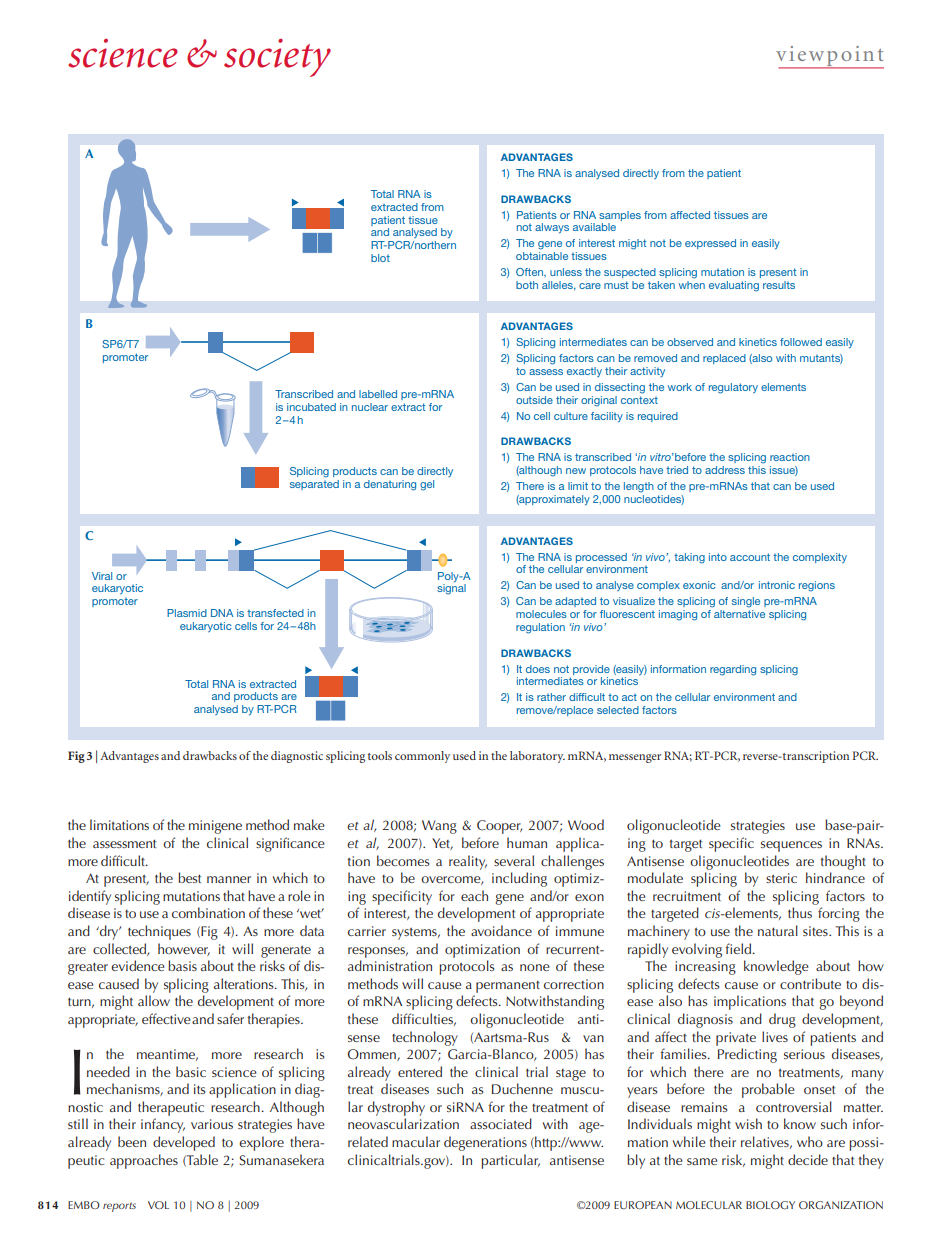 This page has width=952, height=1251. Describe the element at coordinates (791, 846) in the page. I see `sequences` at that location.
